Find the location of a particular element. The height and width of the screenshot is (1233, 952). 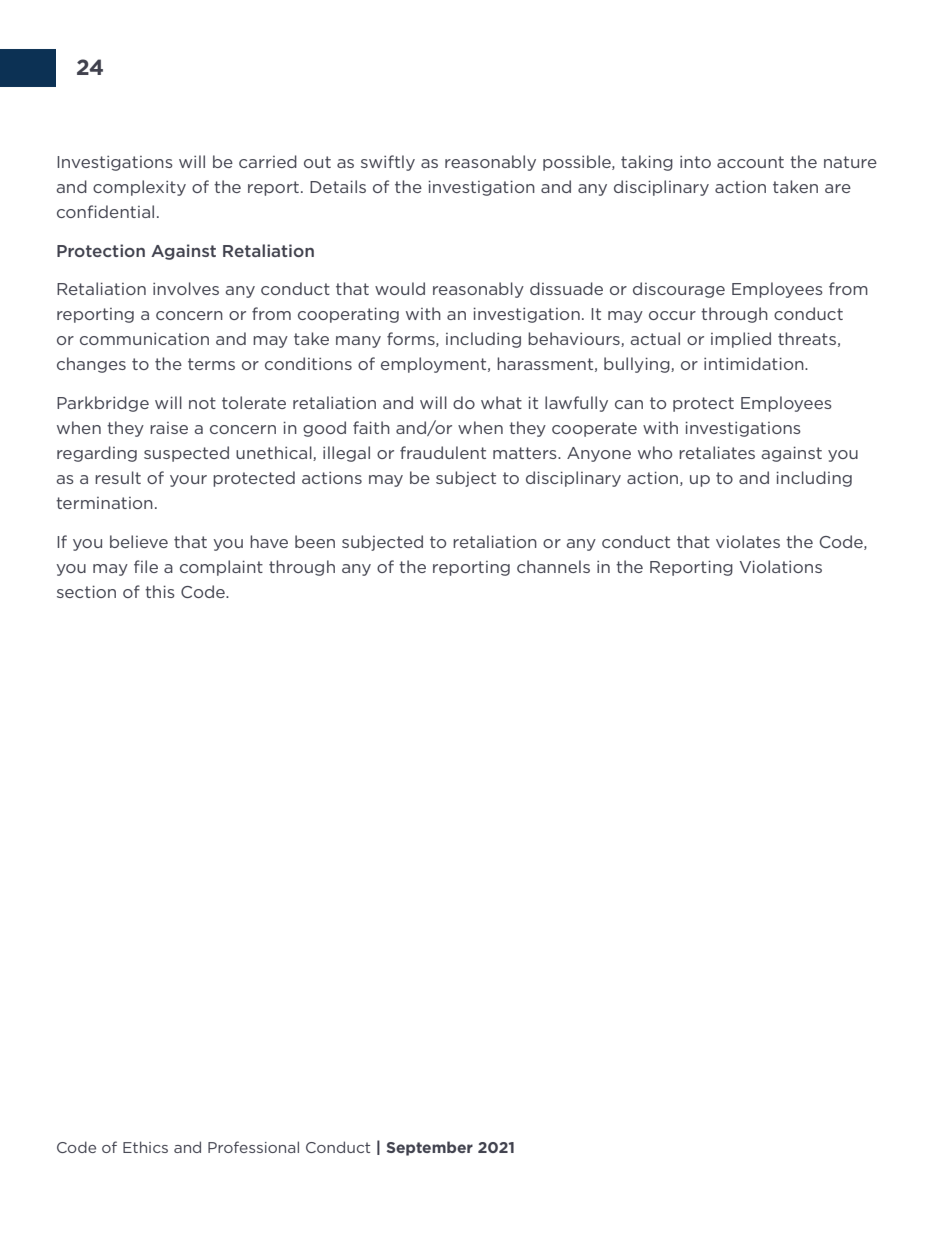

this is located at coordinates (160, 591).
